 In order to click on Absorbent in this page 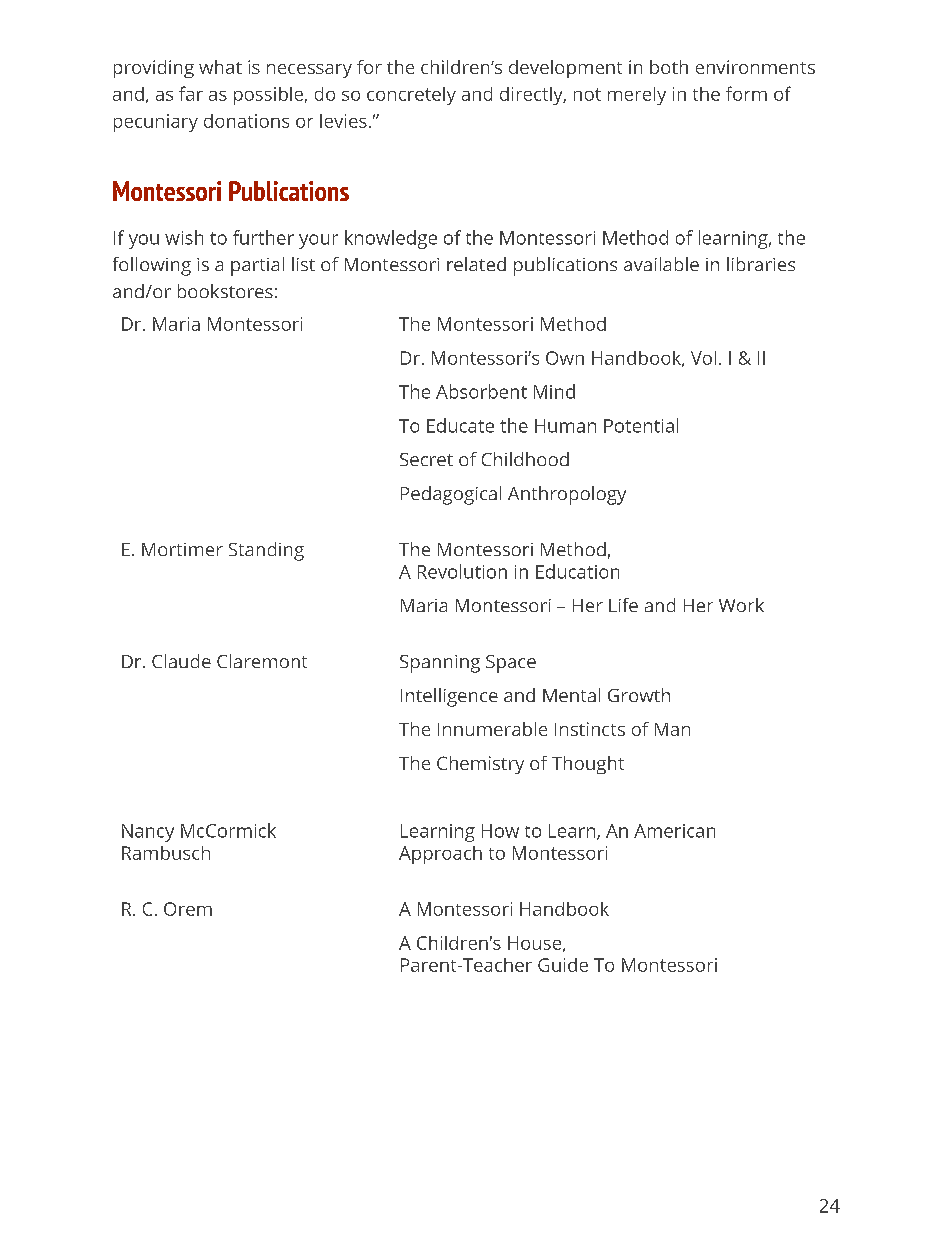, I will do `click(481, 391)`.
